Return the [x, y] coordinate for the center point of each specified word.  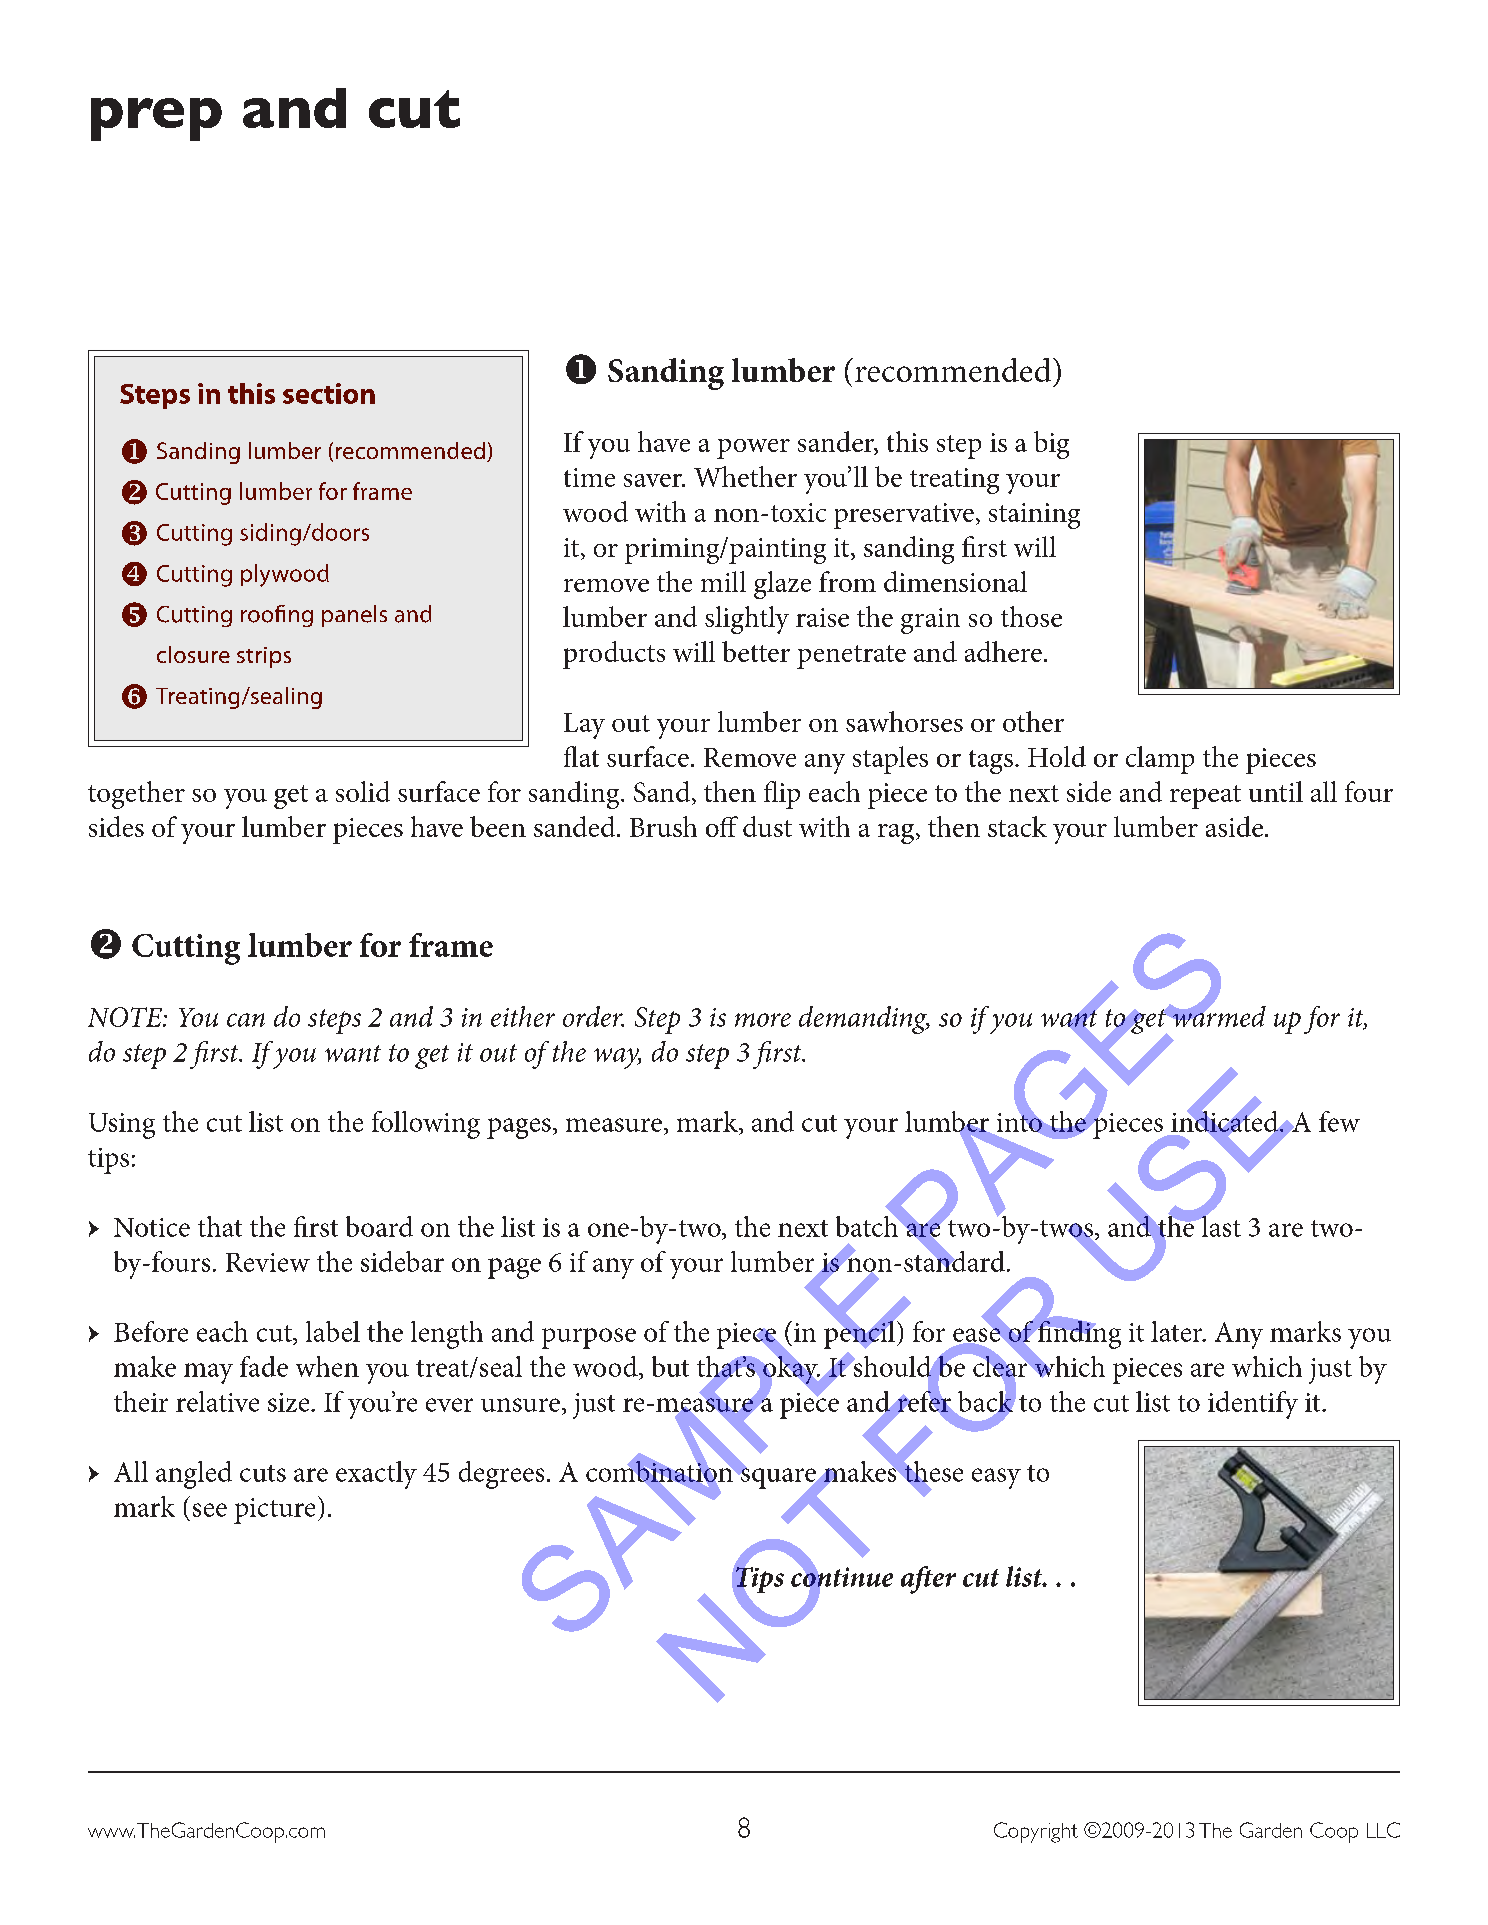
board [379, 1226]
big [1051, 445]
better [756, 651]
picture [274, 1511]
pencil [860, 1333]
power [753, 449]
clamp [1160, 760]
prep [156, 119]
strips [264, 657]
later [1178, 1331]
